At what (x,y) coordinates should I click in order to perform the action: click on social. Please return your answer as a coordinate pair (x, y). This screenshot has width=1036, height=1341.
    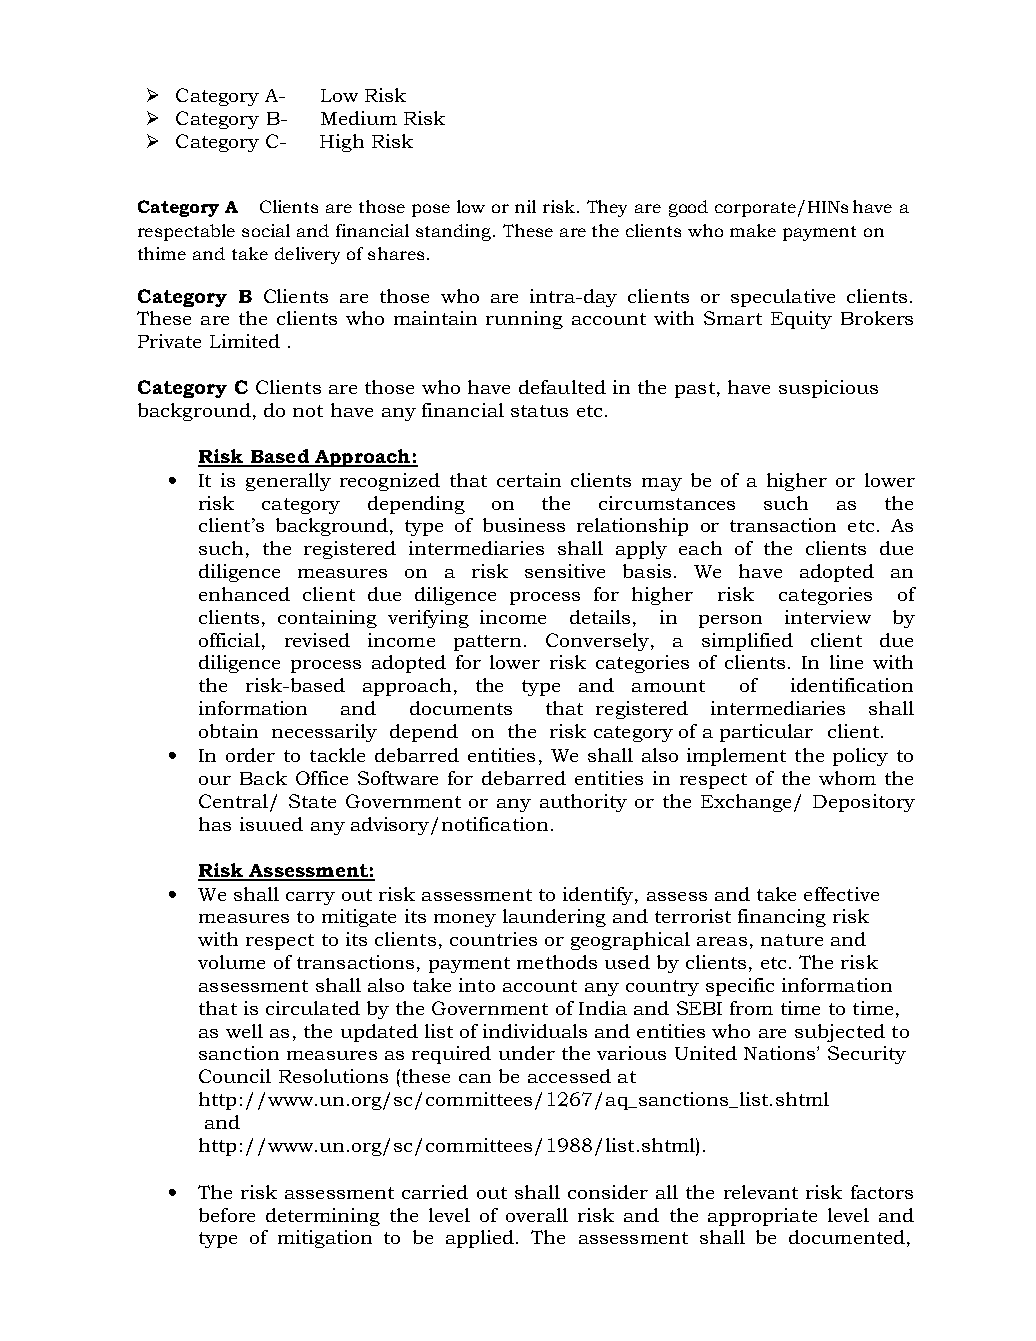
    Looking at the image, I should click on (266, 230).
